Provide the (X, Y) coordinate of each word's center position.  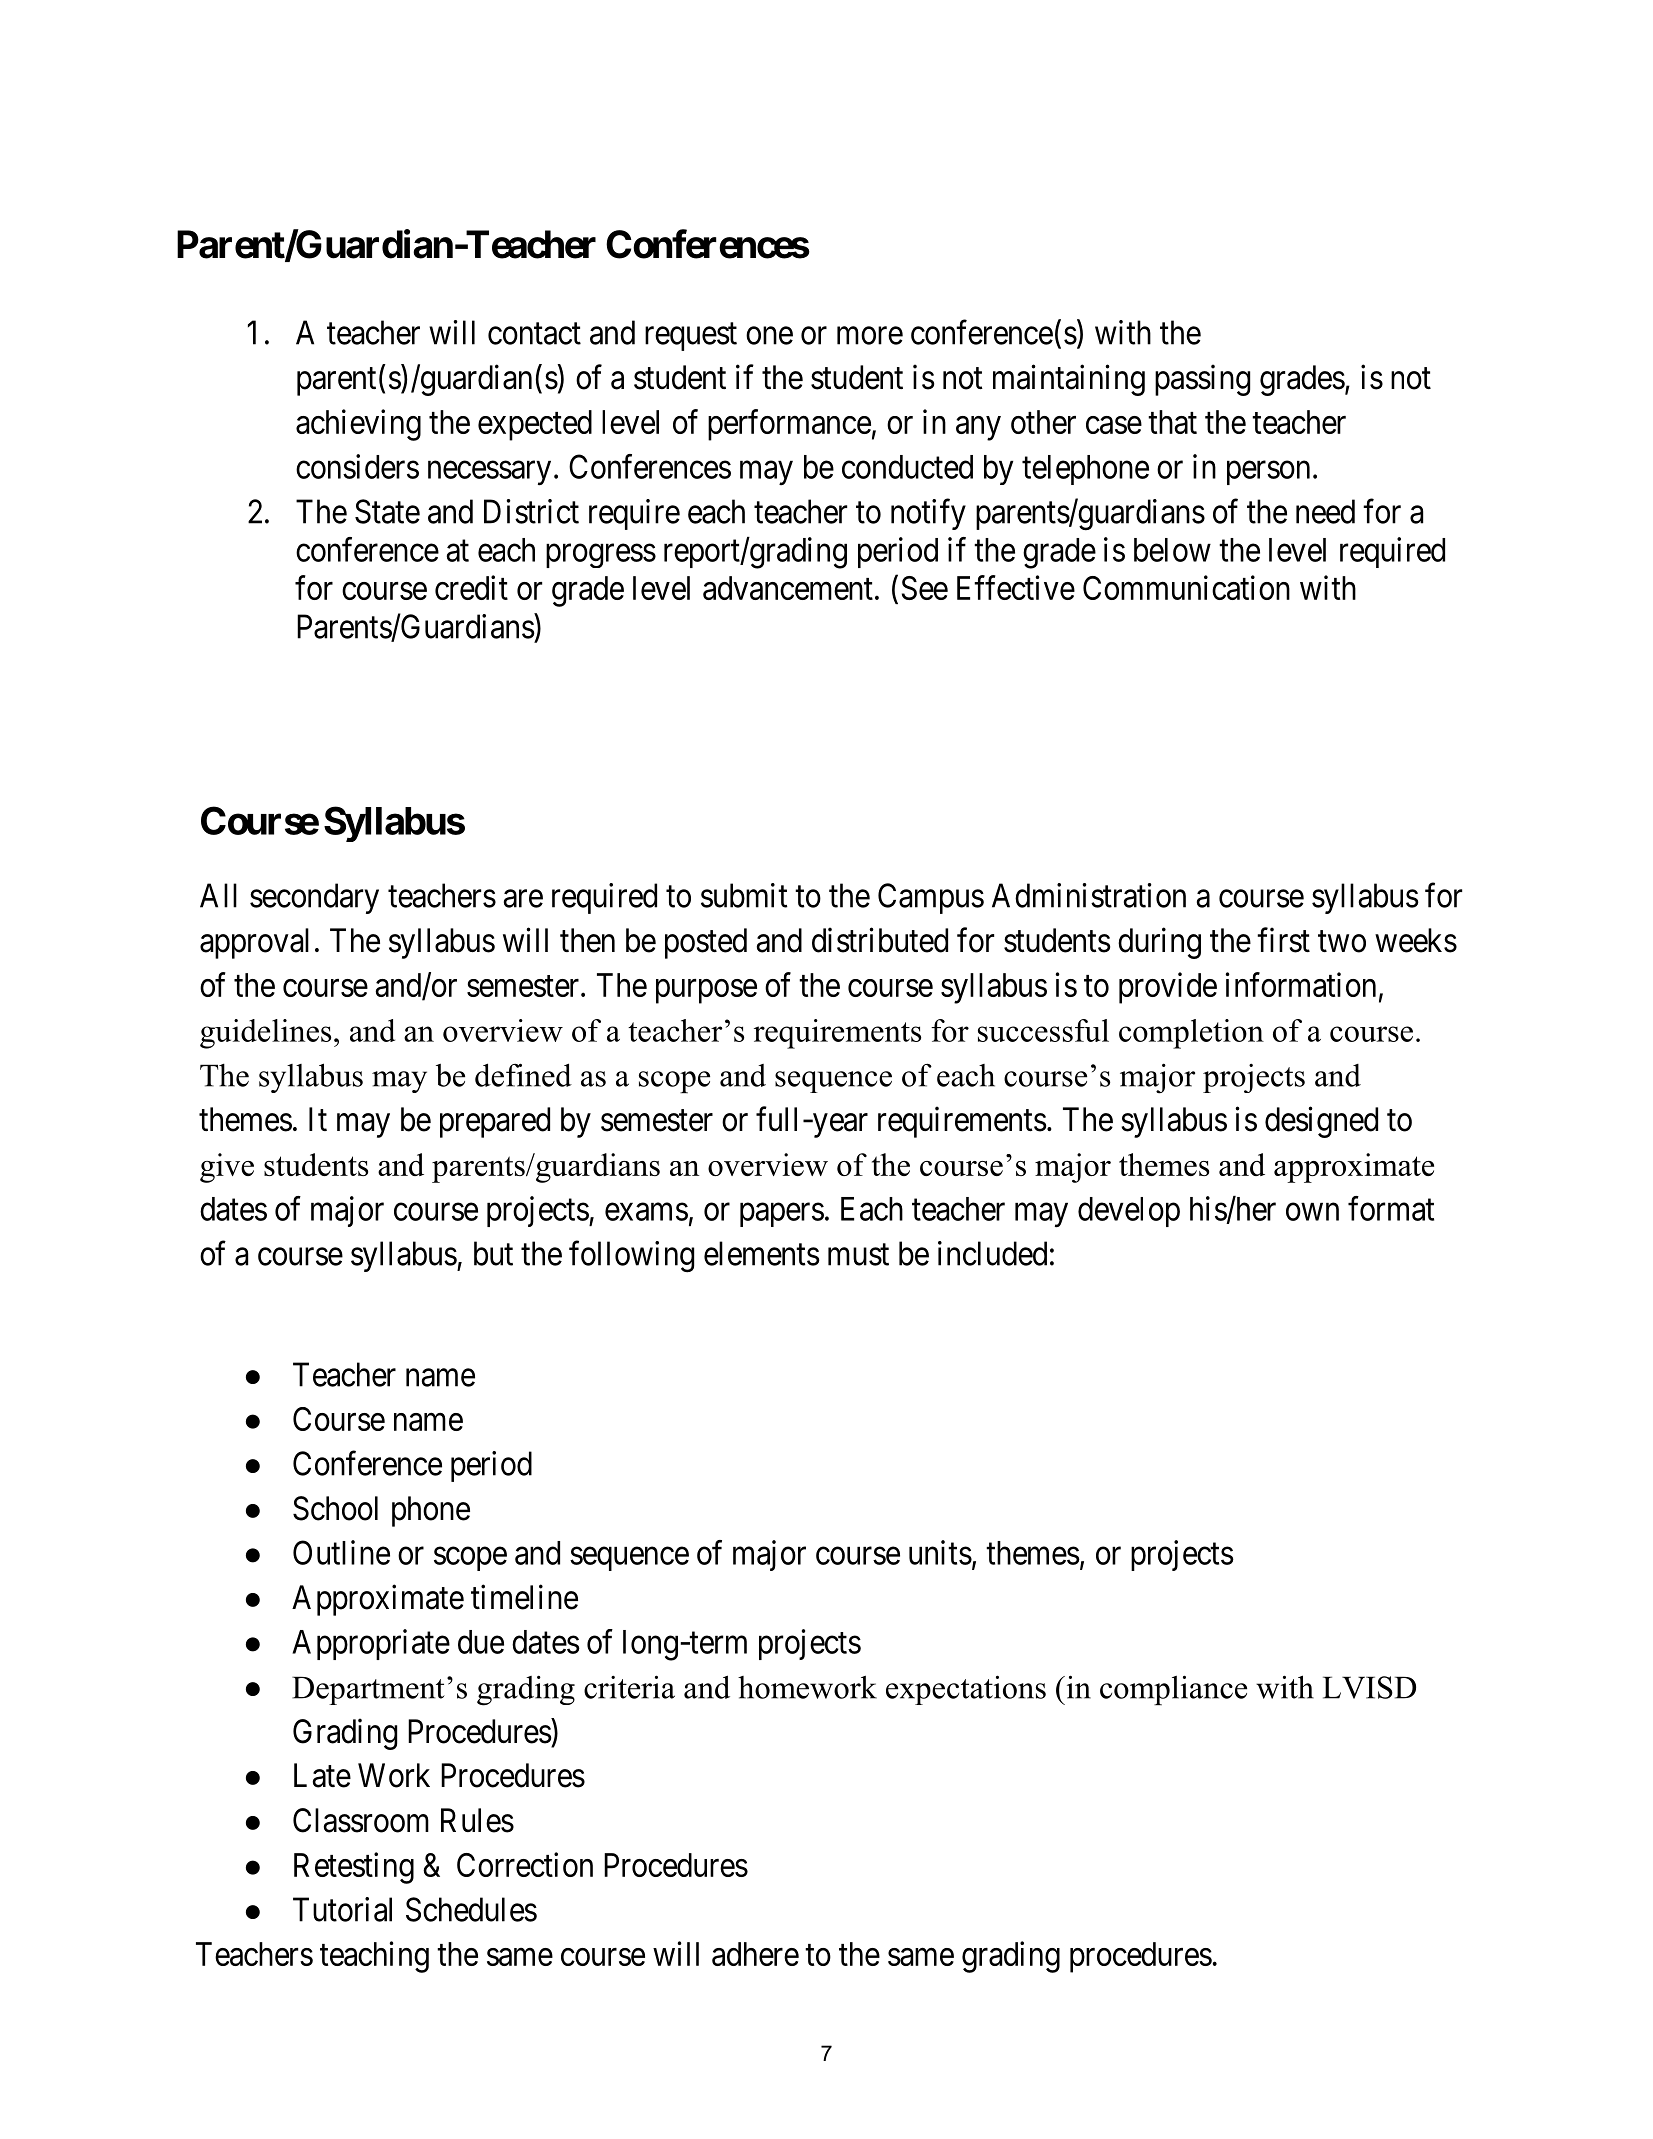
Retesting (354, 1868)
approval (254, 943)
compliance (1173, 1690)
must (858, 1255)
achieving (358, 425)
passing (1202, 380)
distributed (880, 940)
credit (471, 587)
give (227, 1168)
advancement (788, 588)
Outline (341, 1552)
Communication (1186, 587)
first (1283, 940)
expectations (966, 1690)
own (1312, 1212)
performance (789, 425)
